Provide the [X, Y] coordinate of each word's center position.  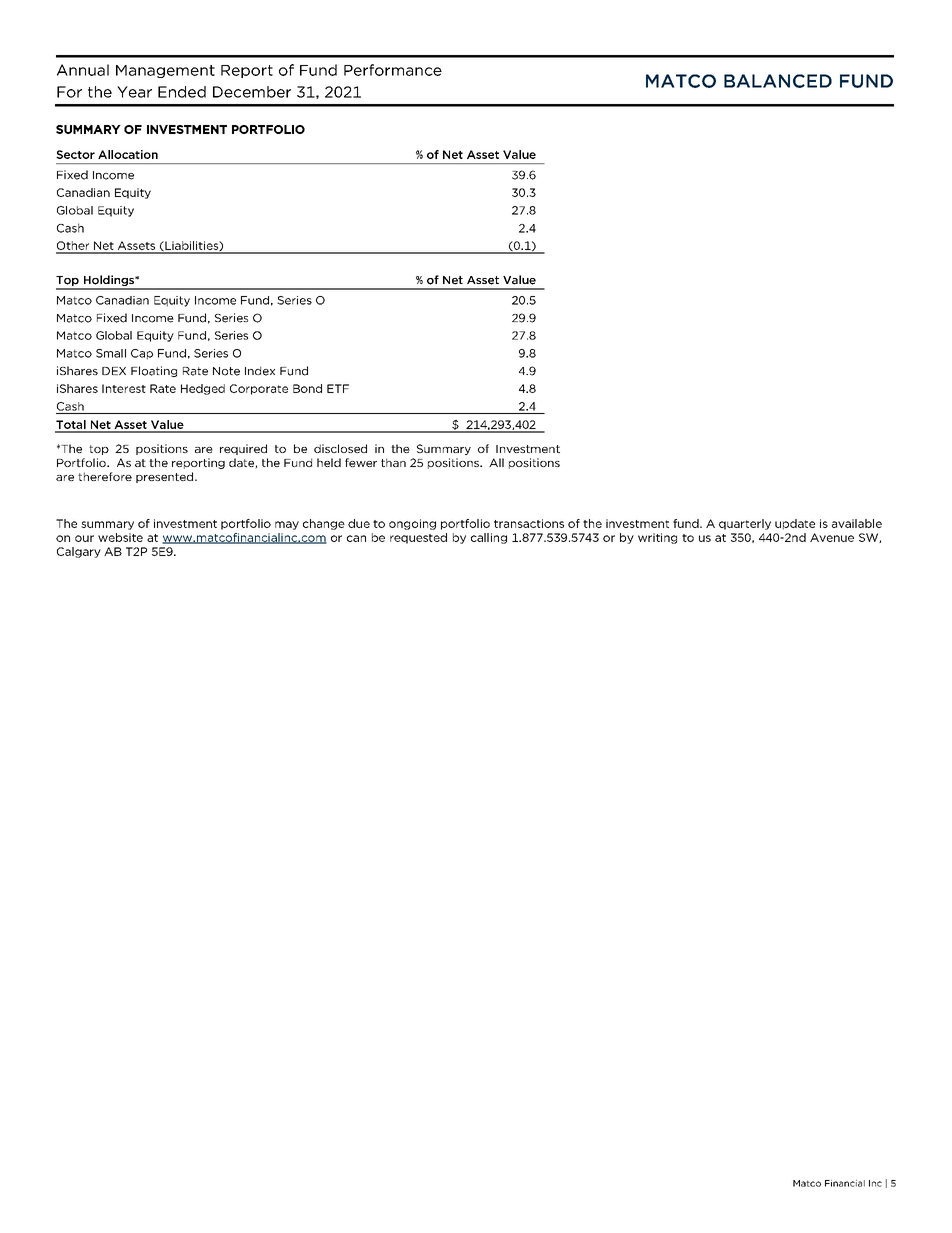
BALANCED [778, 81]
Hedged [203, 389]
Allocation [128, 154]
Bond [307, 388]
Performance [393, 70]
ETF [338, 388]
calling [489, 538]
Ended [182, 92]
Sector [75, 154]
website [120, 537]
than [393, 462]
